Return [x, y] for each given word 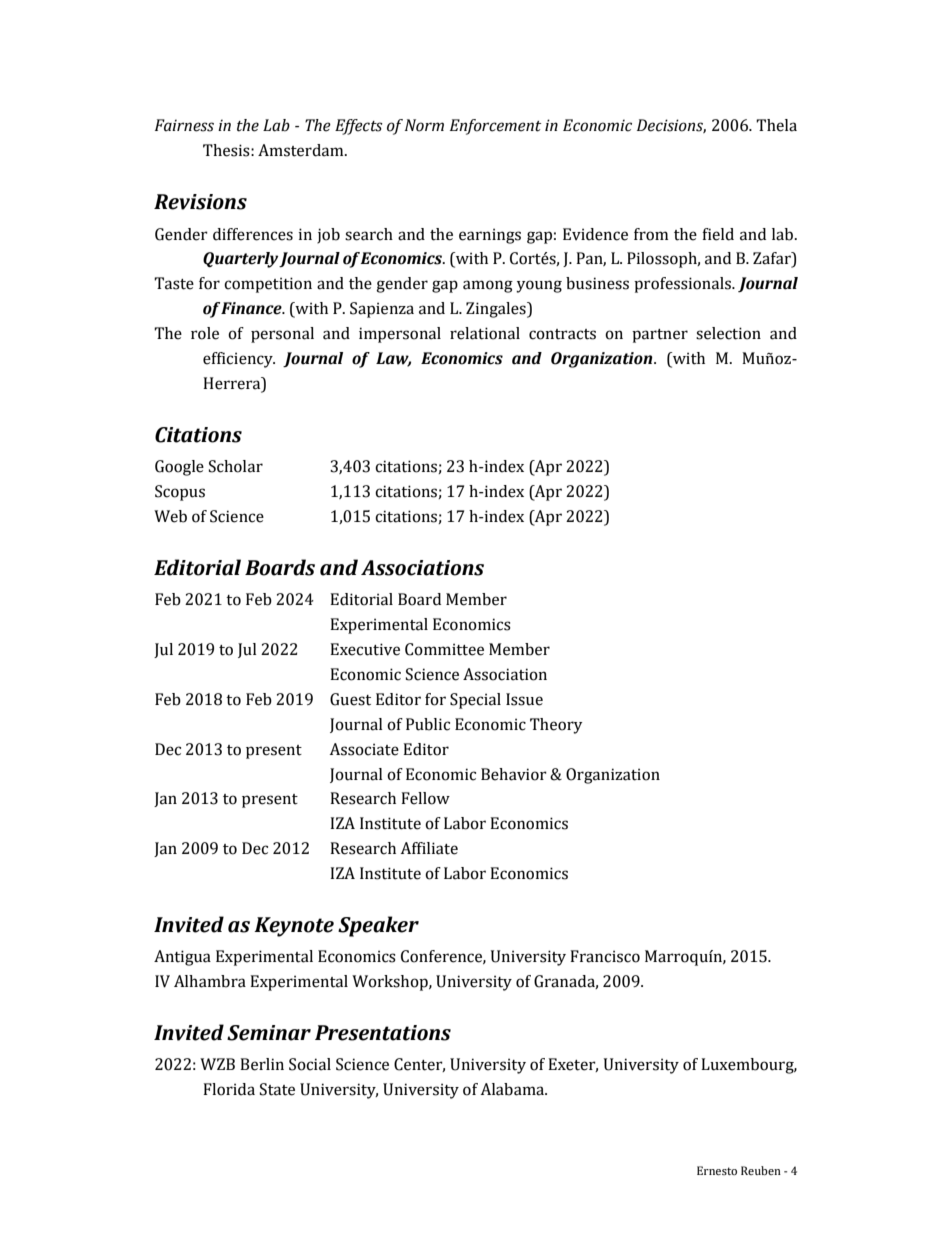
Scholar [236, 466]
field [718, 234]
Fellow [425, 798]
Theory [556, 726]
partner [660, 336]
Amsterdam [302, 150]
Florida [229, 1089]
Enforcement [495, 127]
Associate [364, 749]
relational [485, 333]
